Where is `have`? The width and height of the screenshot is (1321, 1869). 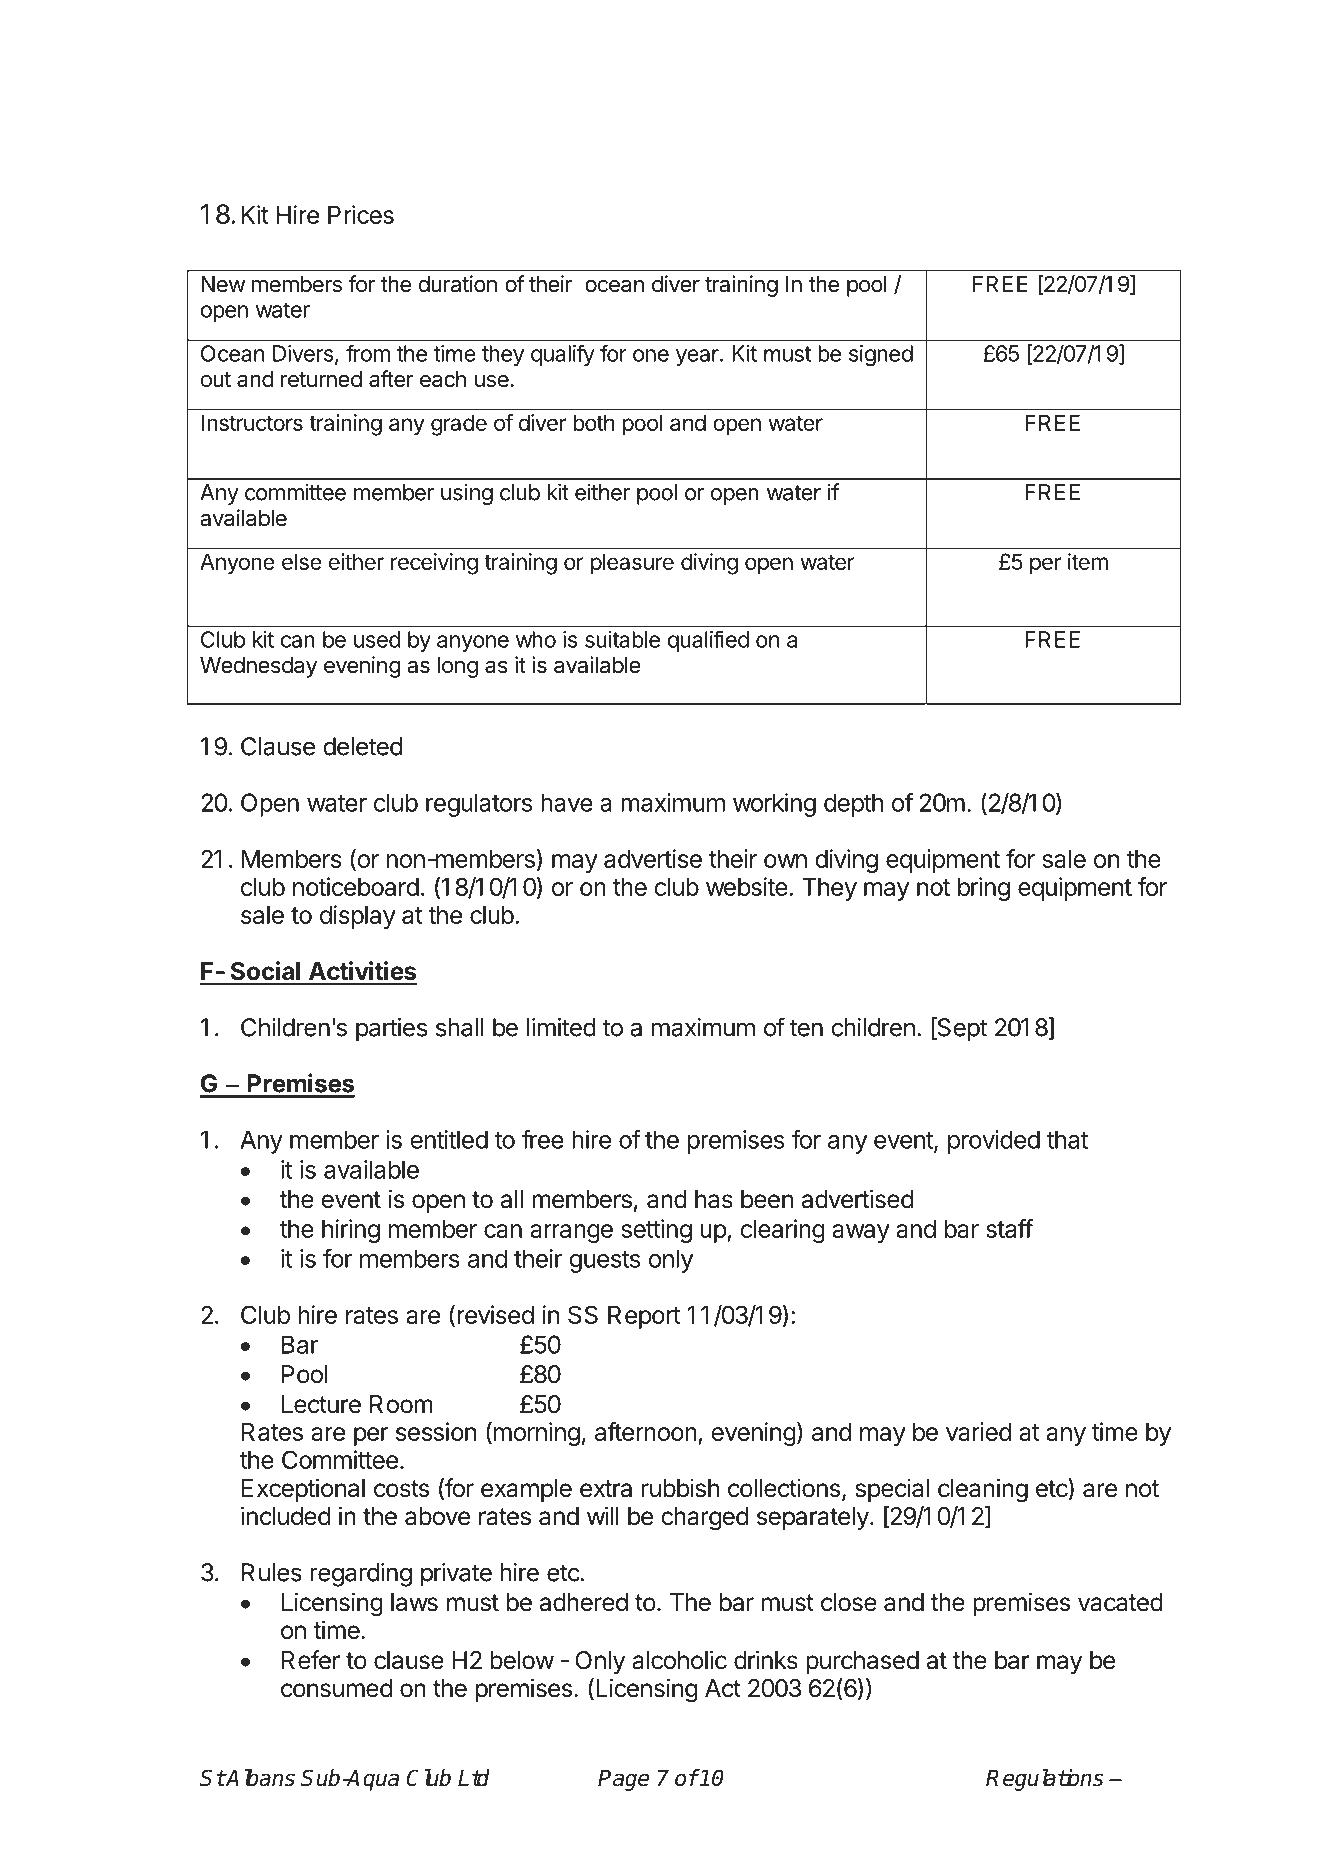
have is located at coordinates (567, 802).
